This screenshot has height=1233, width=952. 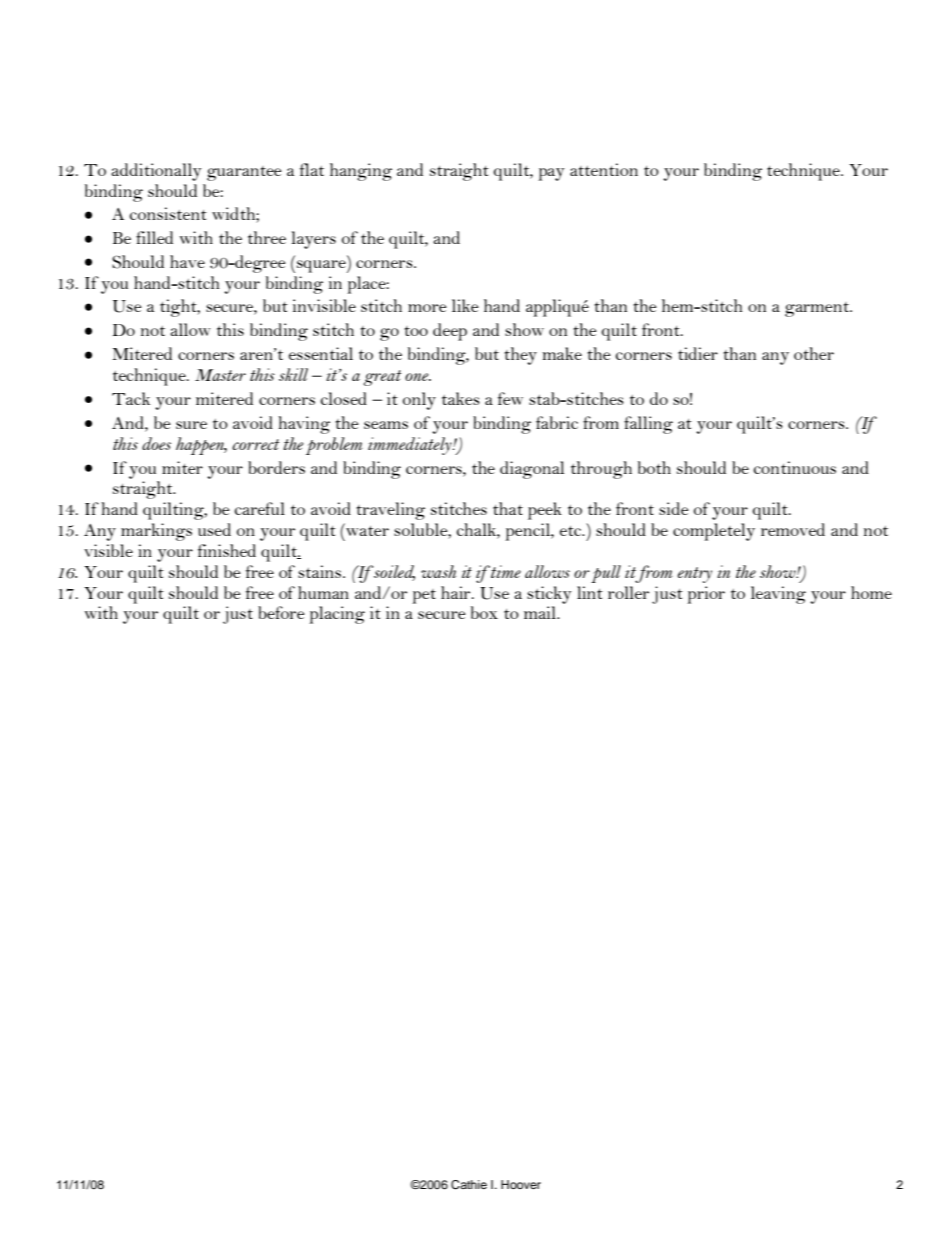 I want to click on Cathie, so click(x=469, y=1185).
